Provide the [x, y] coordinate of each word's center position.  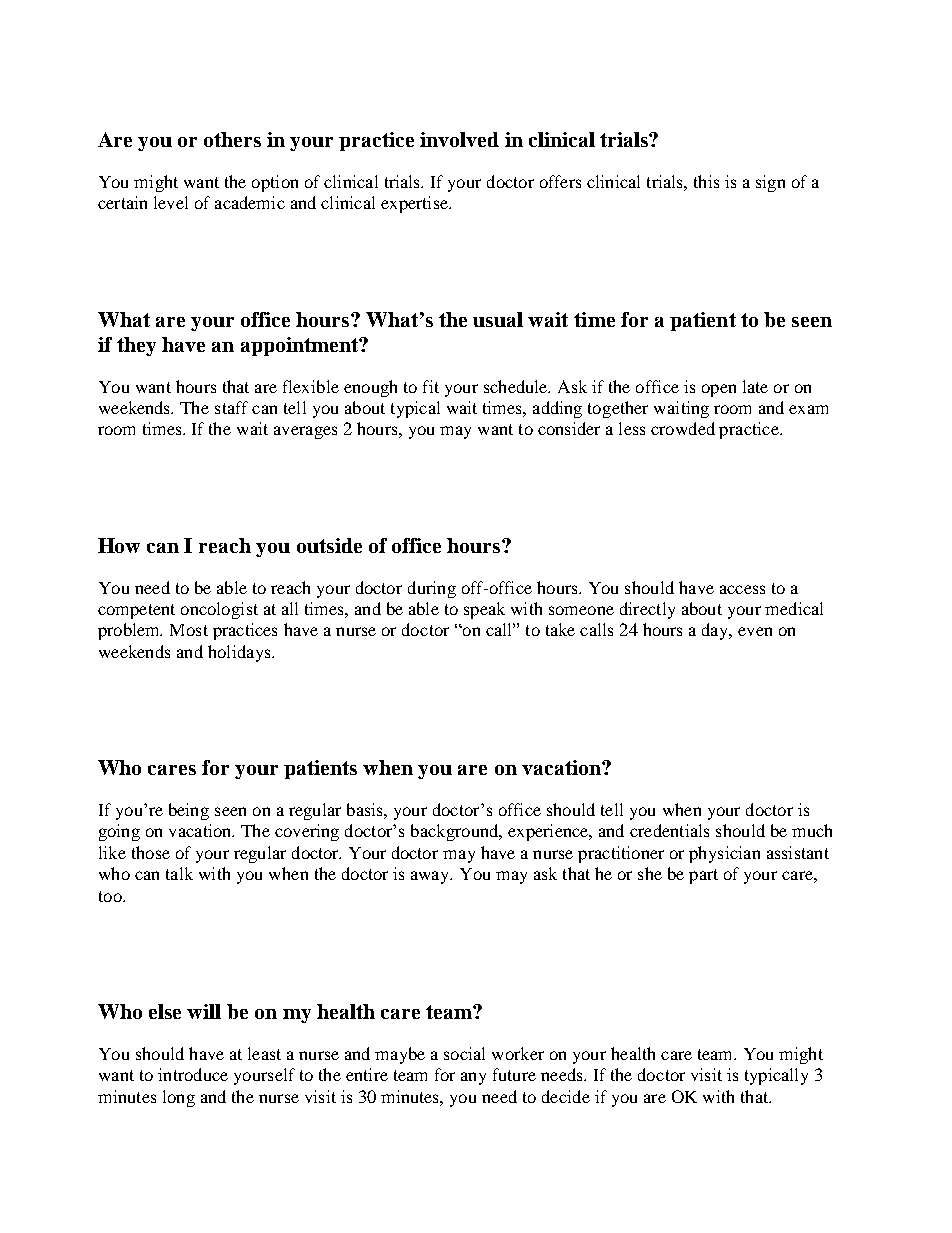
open [719, 390]
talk [179, 873]
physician [724, 854]
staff [231, 407]
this [706, 181]
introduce [193, 1074]
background [456, 832]
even [755, 631]
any [473, 1078]
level [171, 202]
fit [431, 386]
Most [189, 630]
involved [459, 139]
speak [484, 610]
